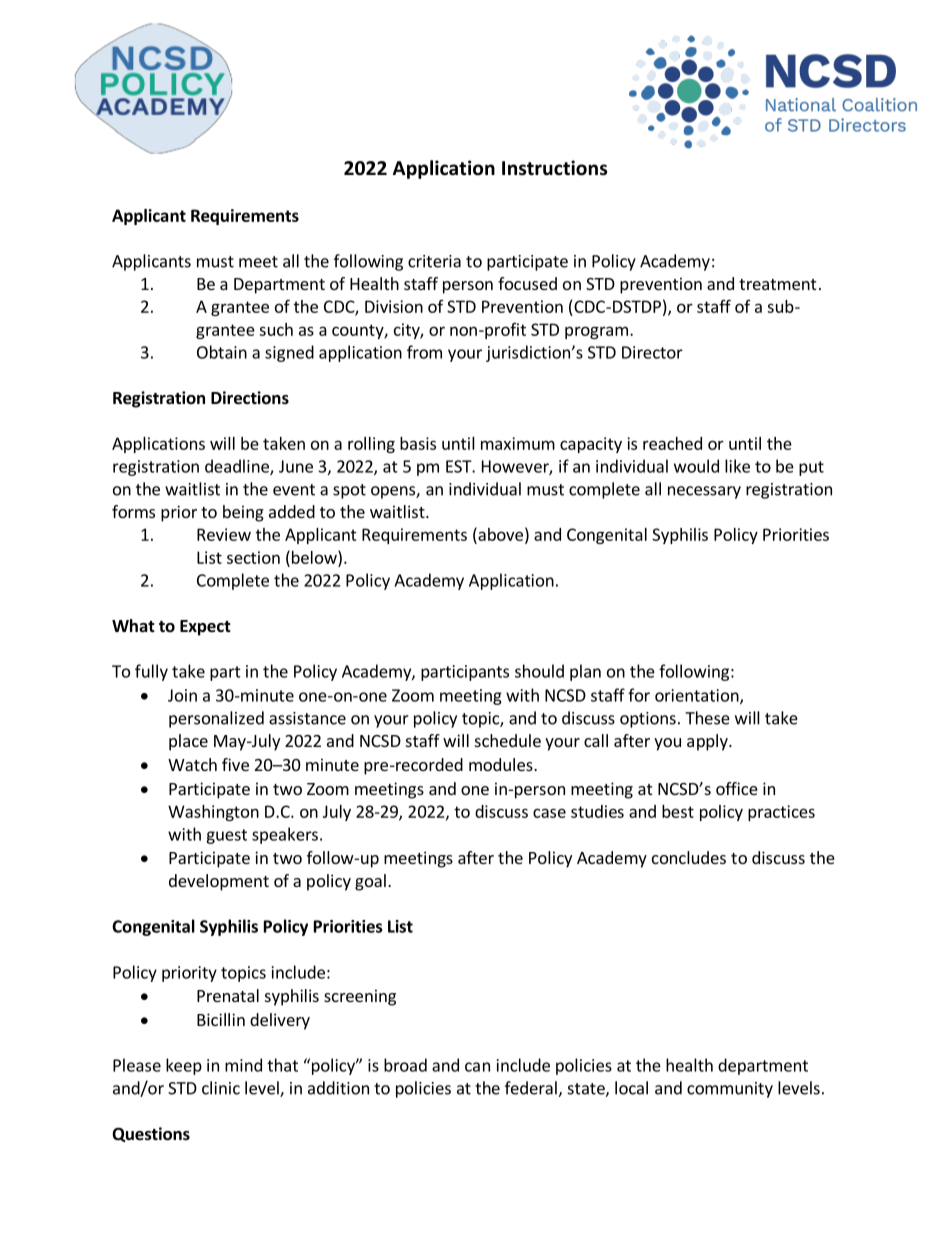  Describe the element at coordinates (213, 813) in the document. I see `Washington` at that location.
